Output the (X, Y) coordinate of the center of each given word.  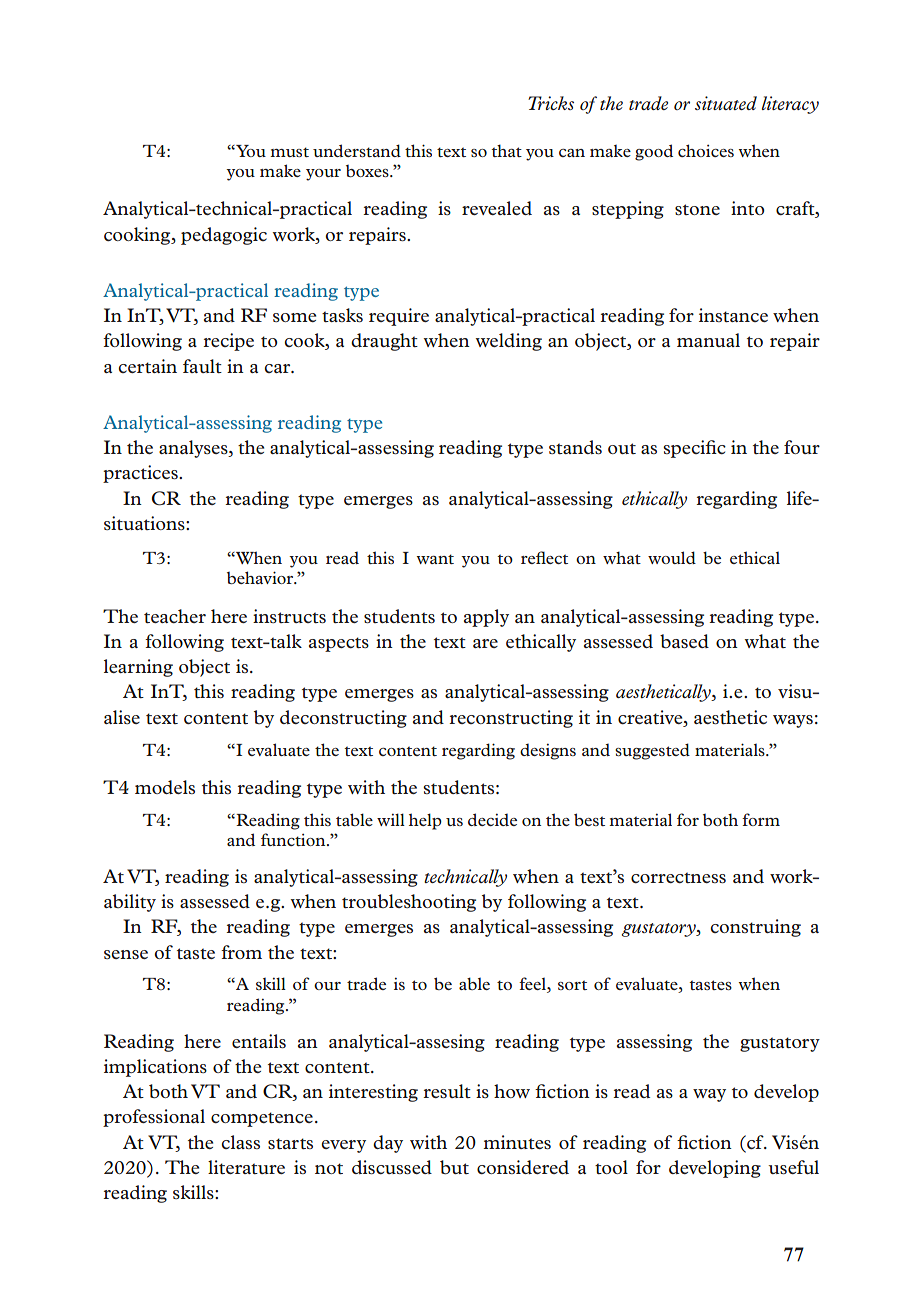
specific (694, 449)
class (240, 1142)
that (506, 150)
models (165, 787)
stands (575, 447)
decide (492, 819)
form (761, 819)
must (289, 152)
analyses (194, 449)
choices (706, 150)
